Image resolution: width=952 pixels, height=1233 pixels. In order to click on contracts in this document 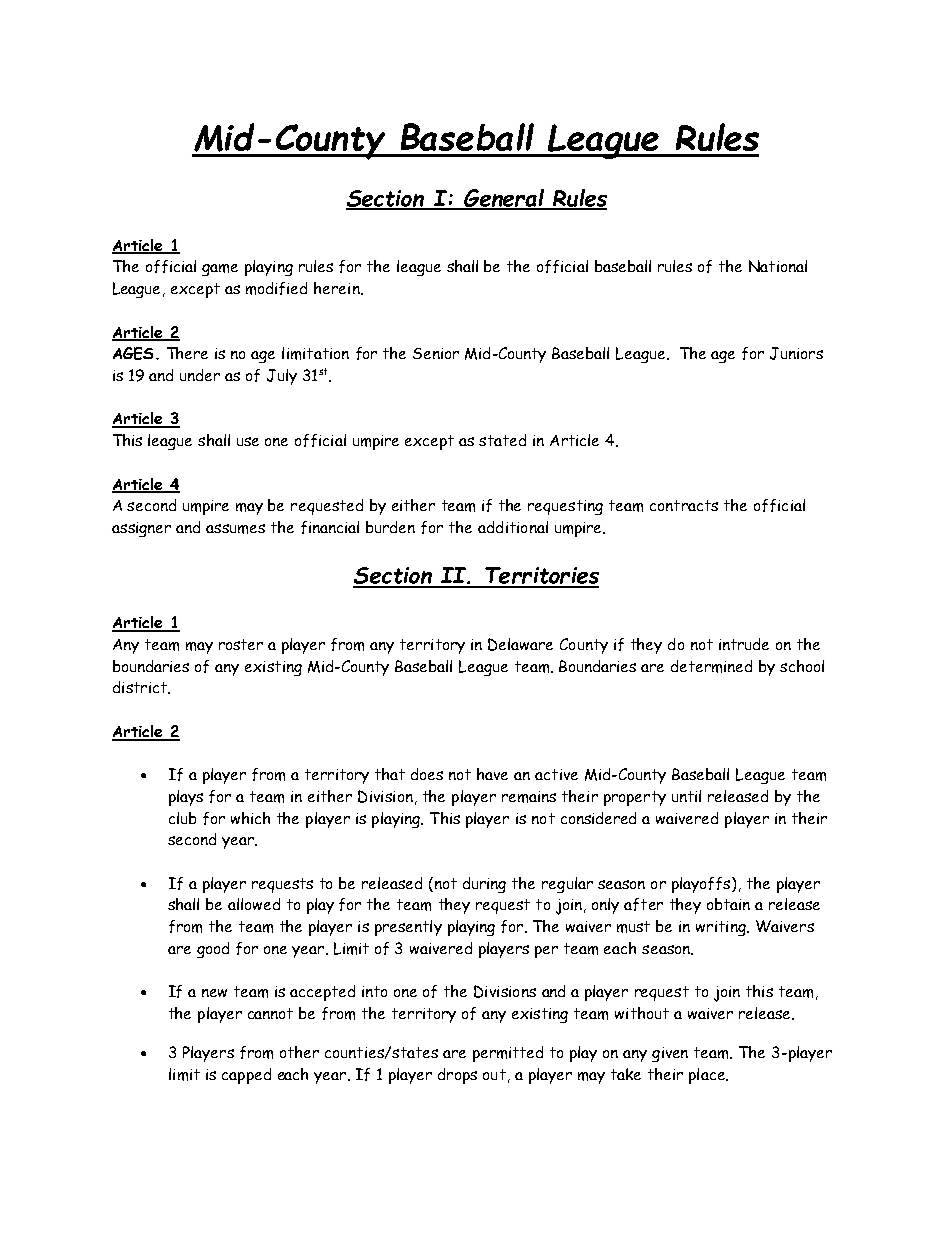, I will do `click(684, 505)`.
